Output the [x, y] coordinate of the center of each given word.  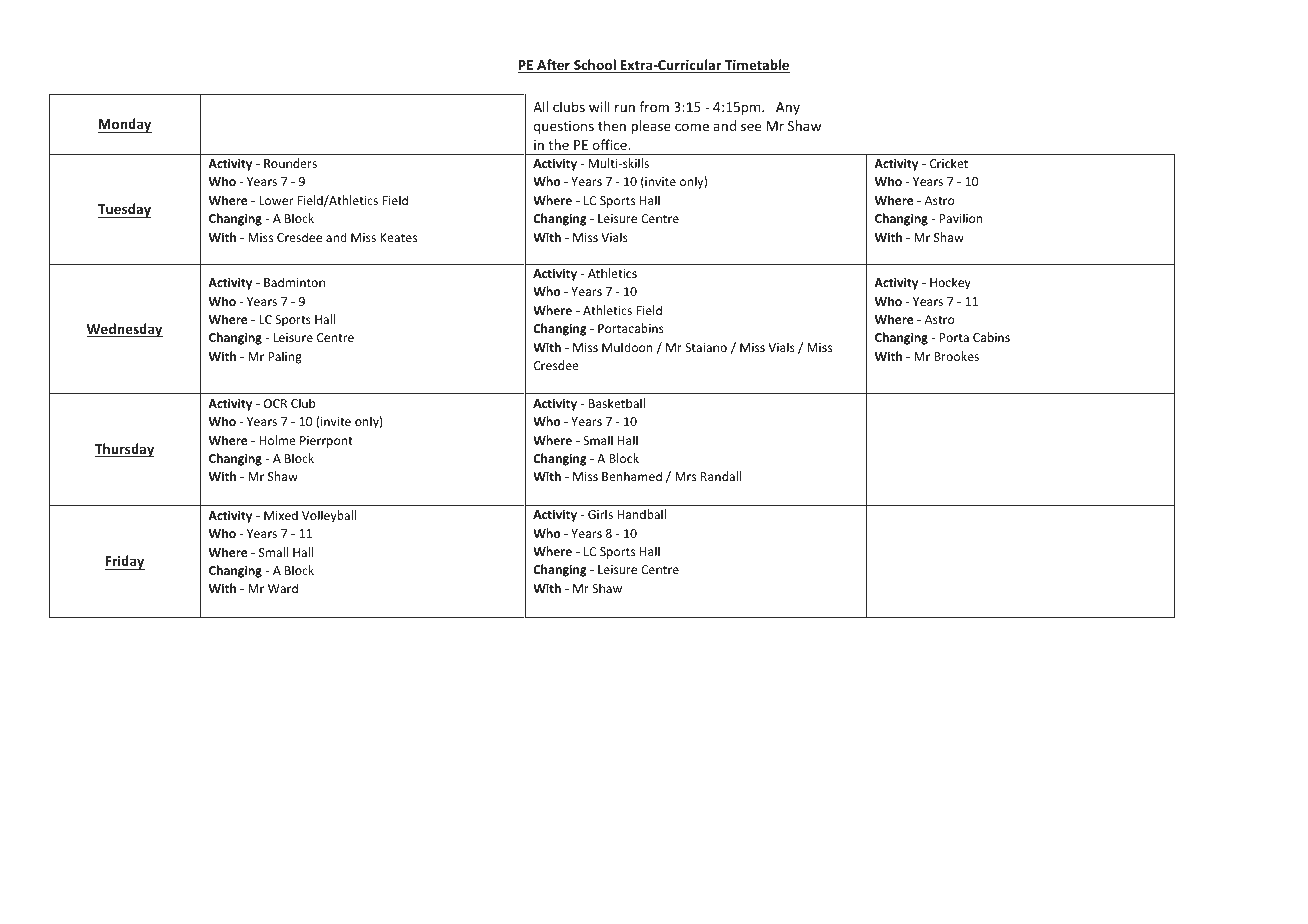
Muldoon [627, 347]
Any [788, 108]
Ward [283, 588]
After [553, 66]
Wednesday [125, 330]
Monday [125, 125]
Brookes [956, 356]
